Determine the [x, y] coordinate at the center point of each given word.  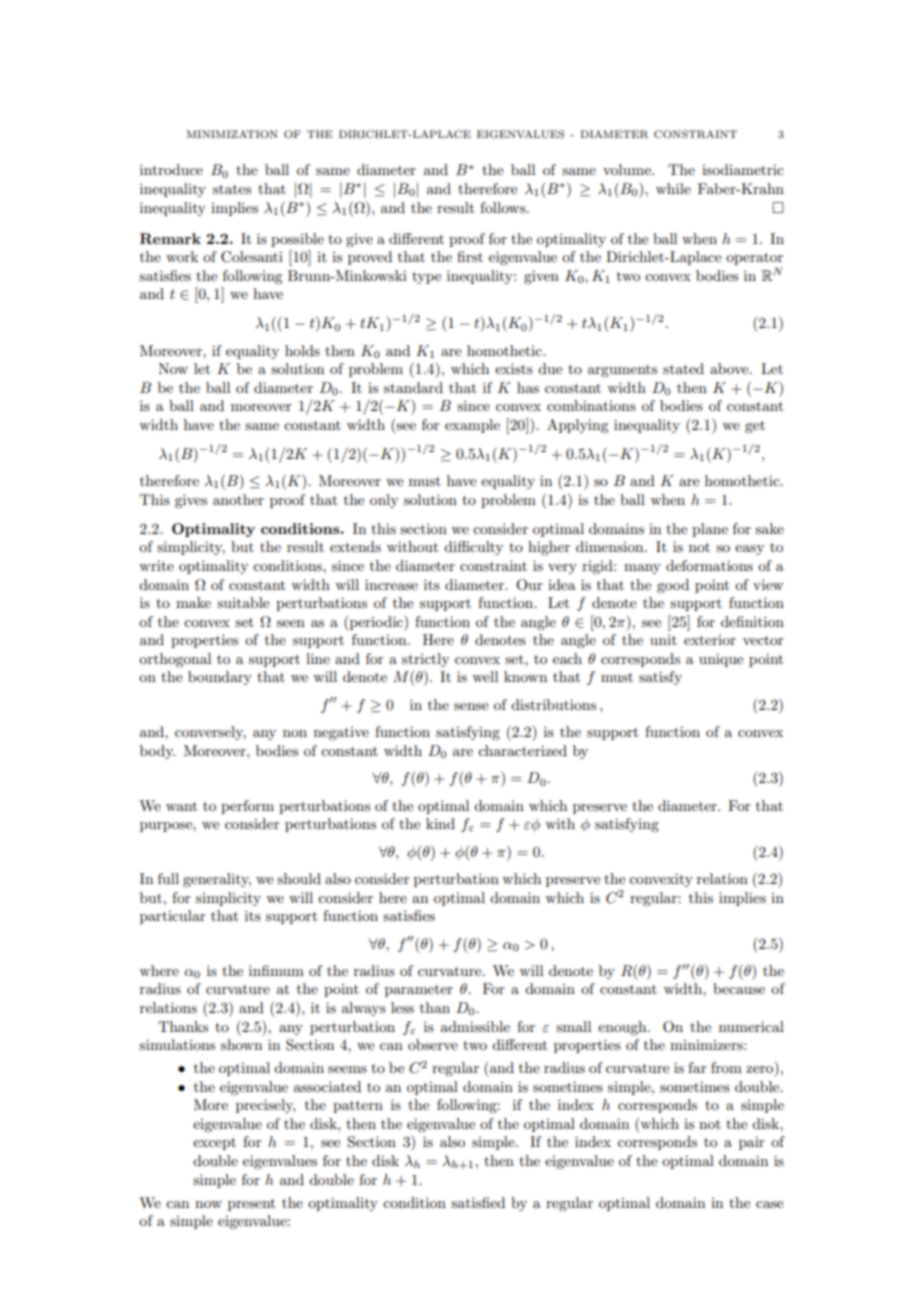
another [238, 499]
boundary [220, 678]
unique [721, 660]
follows [504, 207]
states [232, 189]
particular [173, 917]
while [673, 188]
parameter [419, 991]
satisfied [478, 1202]
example [472, 426]
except [214, 1144]
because [739, 988]
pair [752, 1143]
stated [683, 368]
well [485, 676]
